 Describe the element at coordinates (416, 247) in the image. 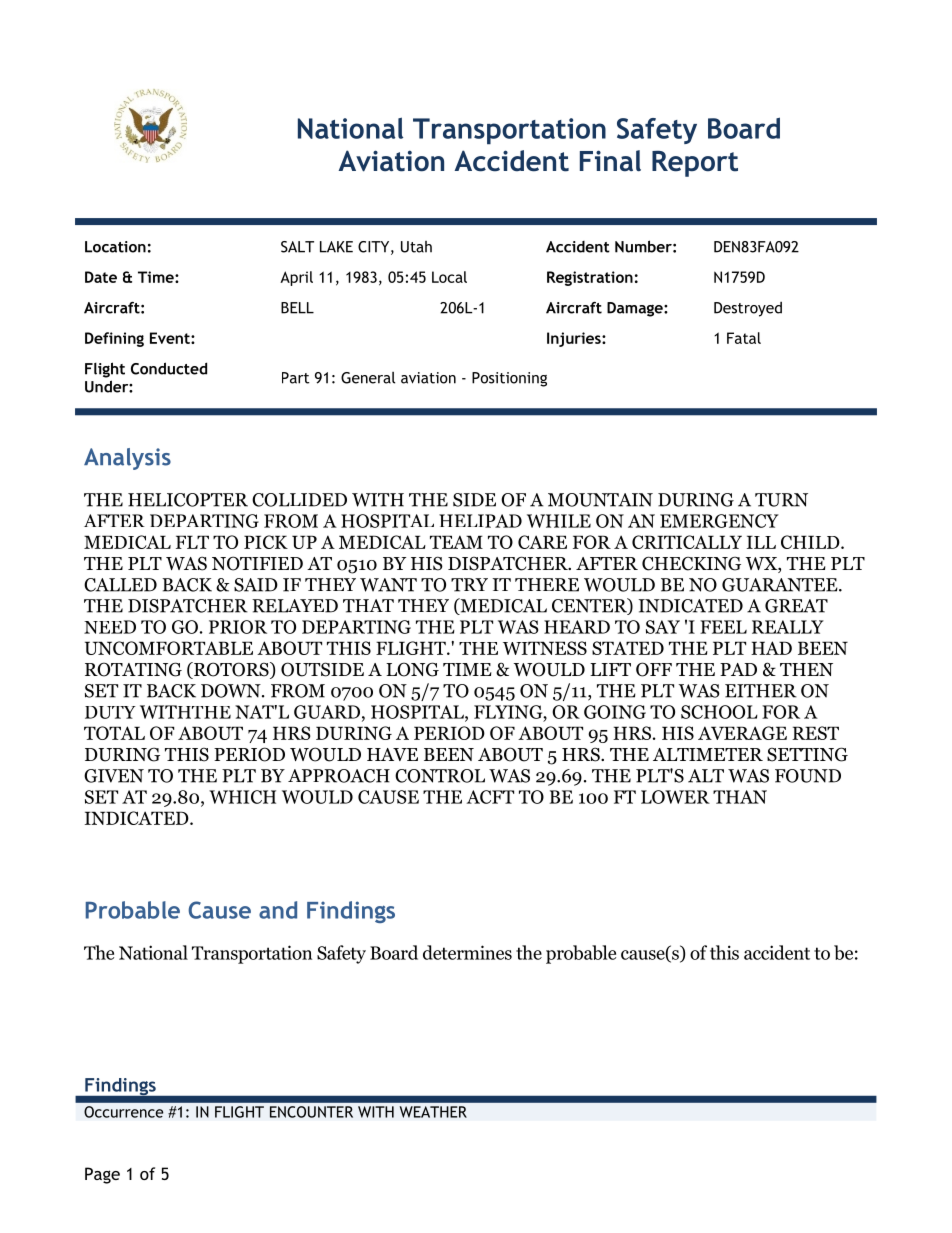

I see `Utah` at that location.
